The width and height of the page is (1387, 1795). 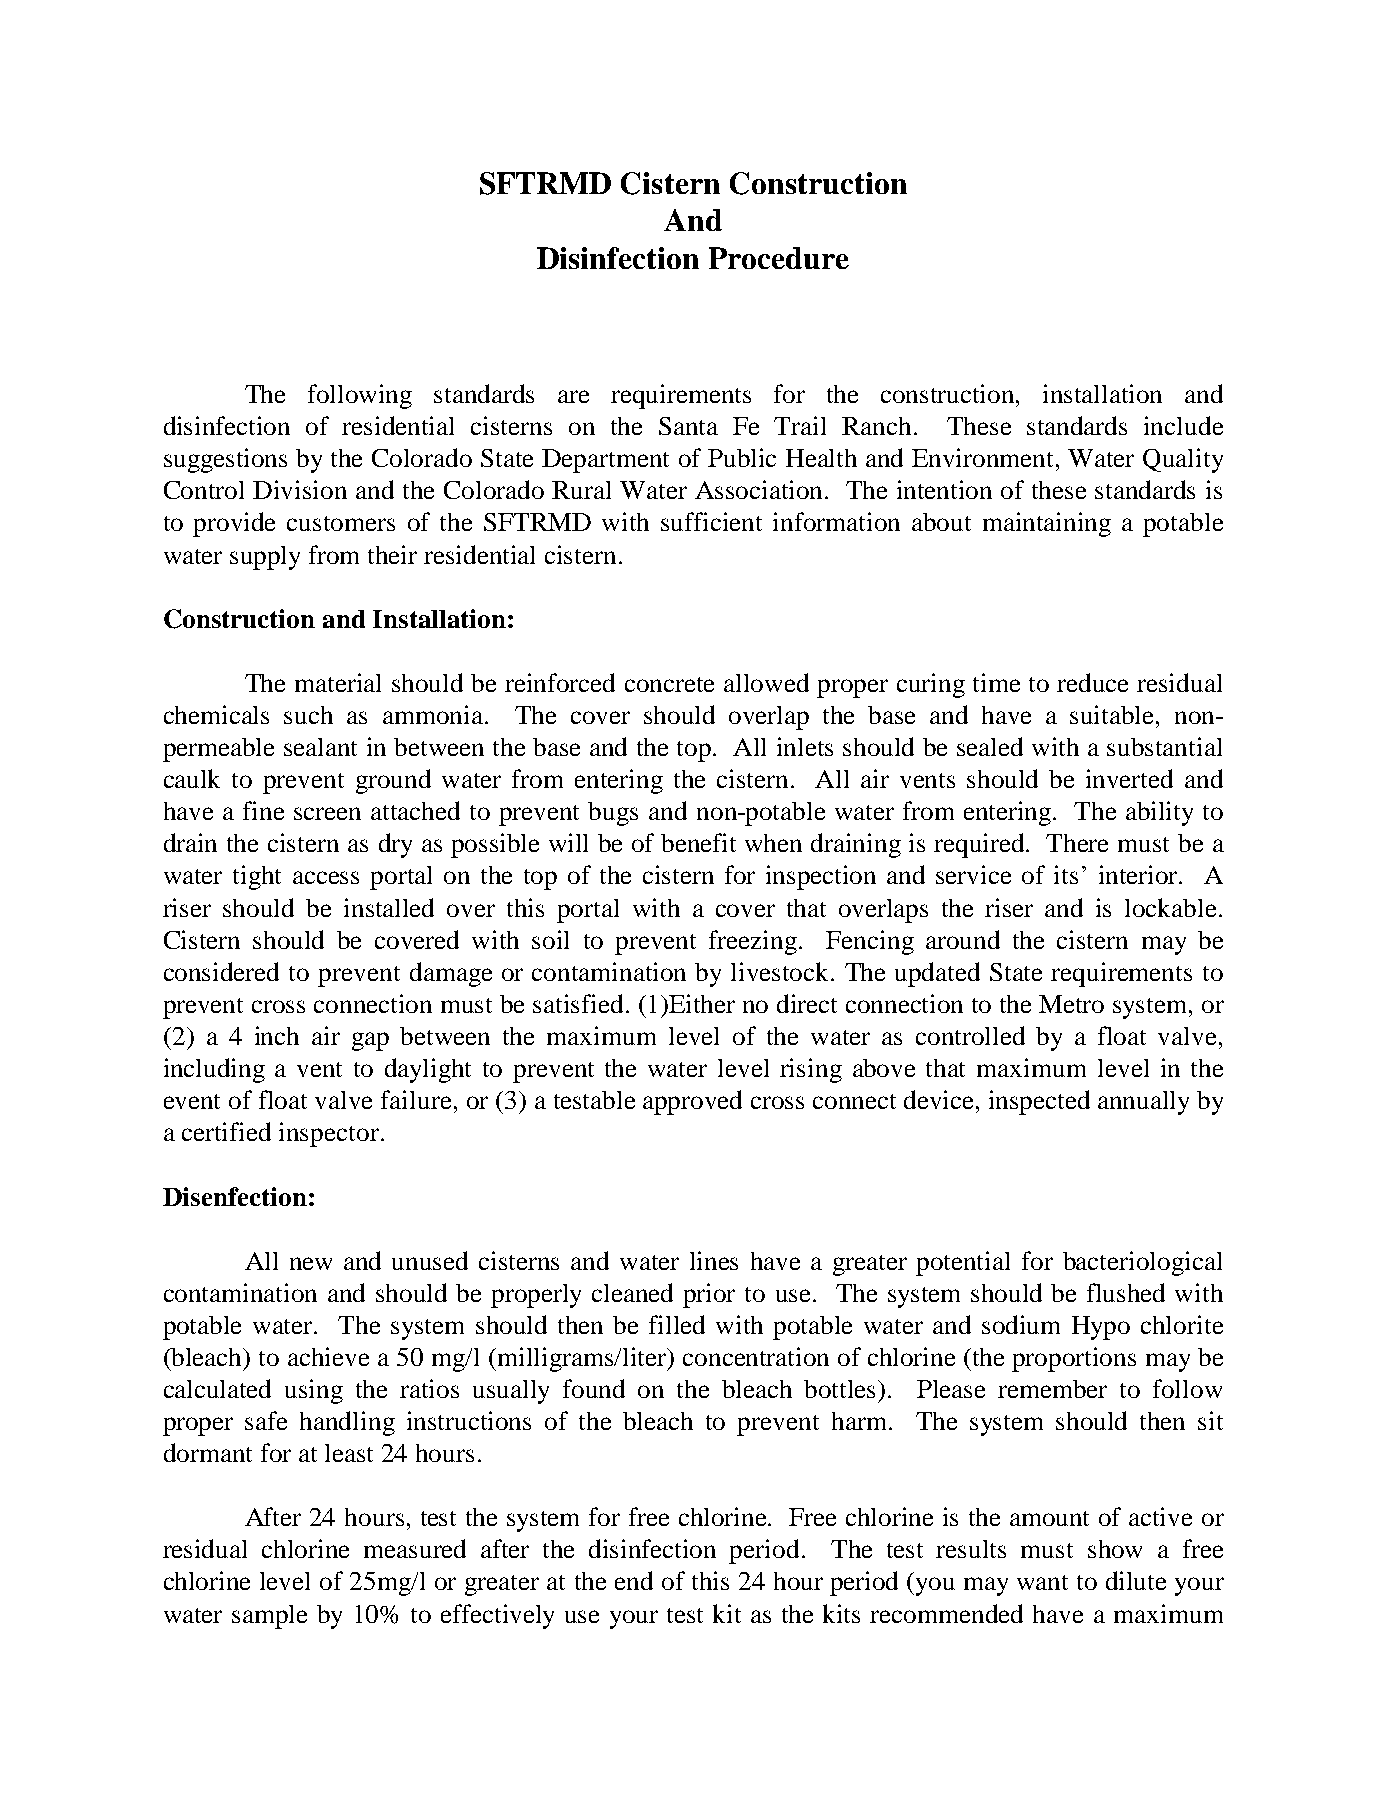 I want to click on include, so click(x=1183, y=425).
